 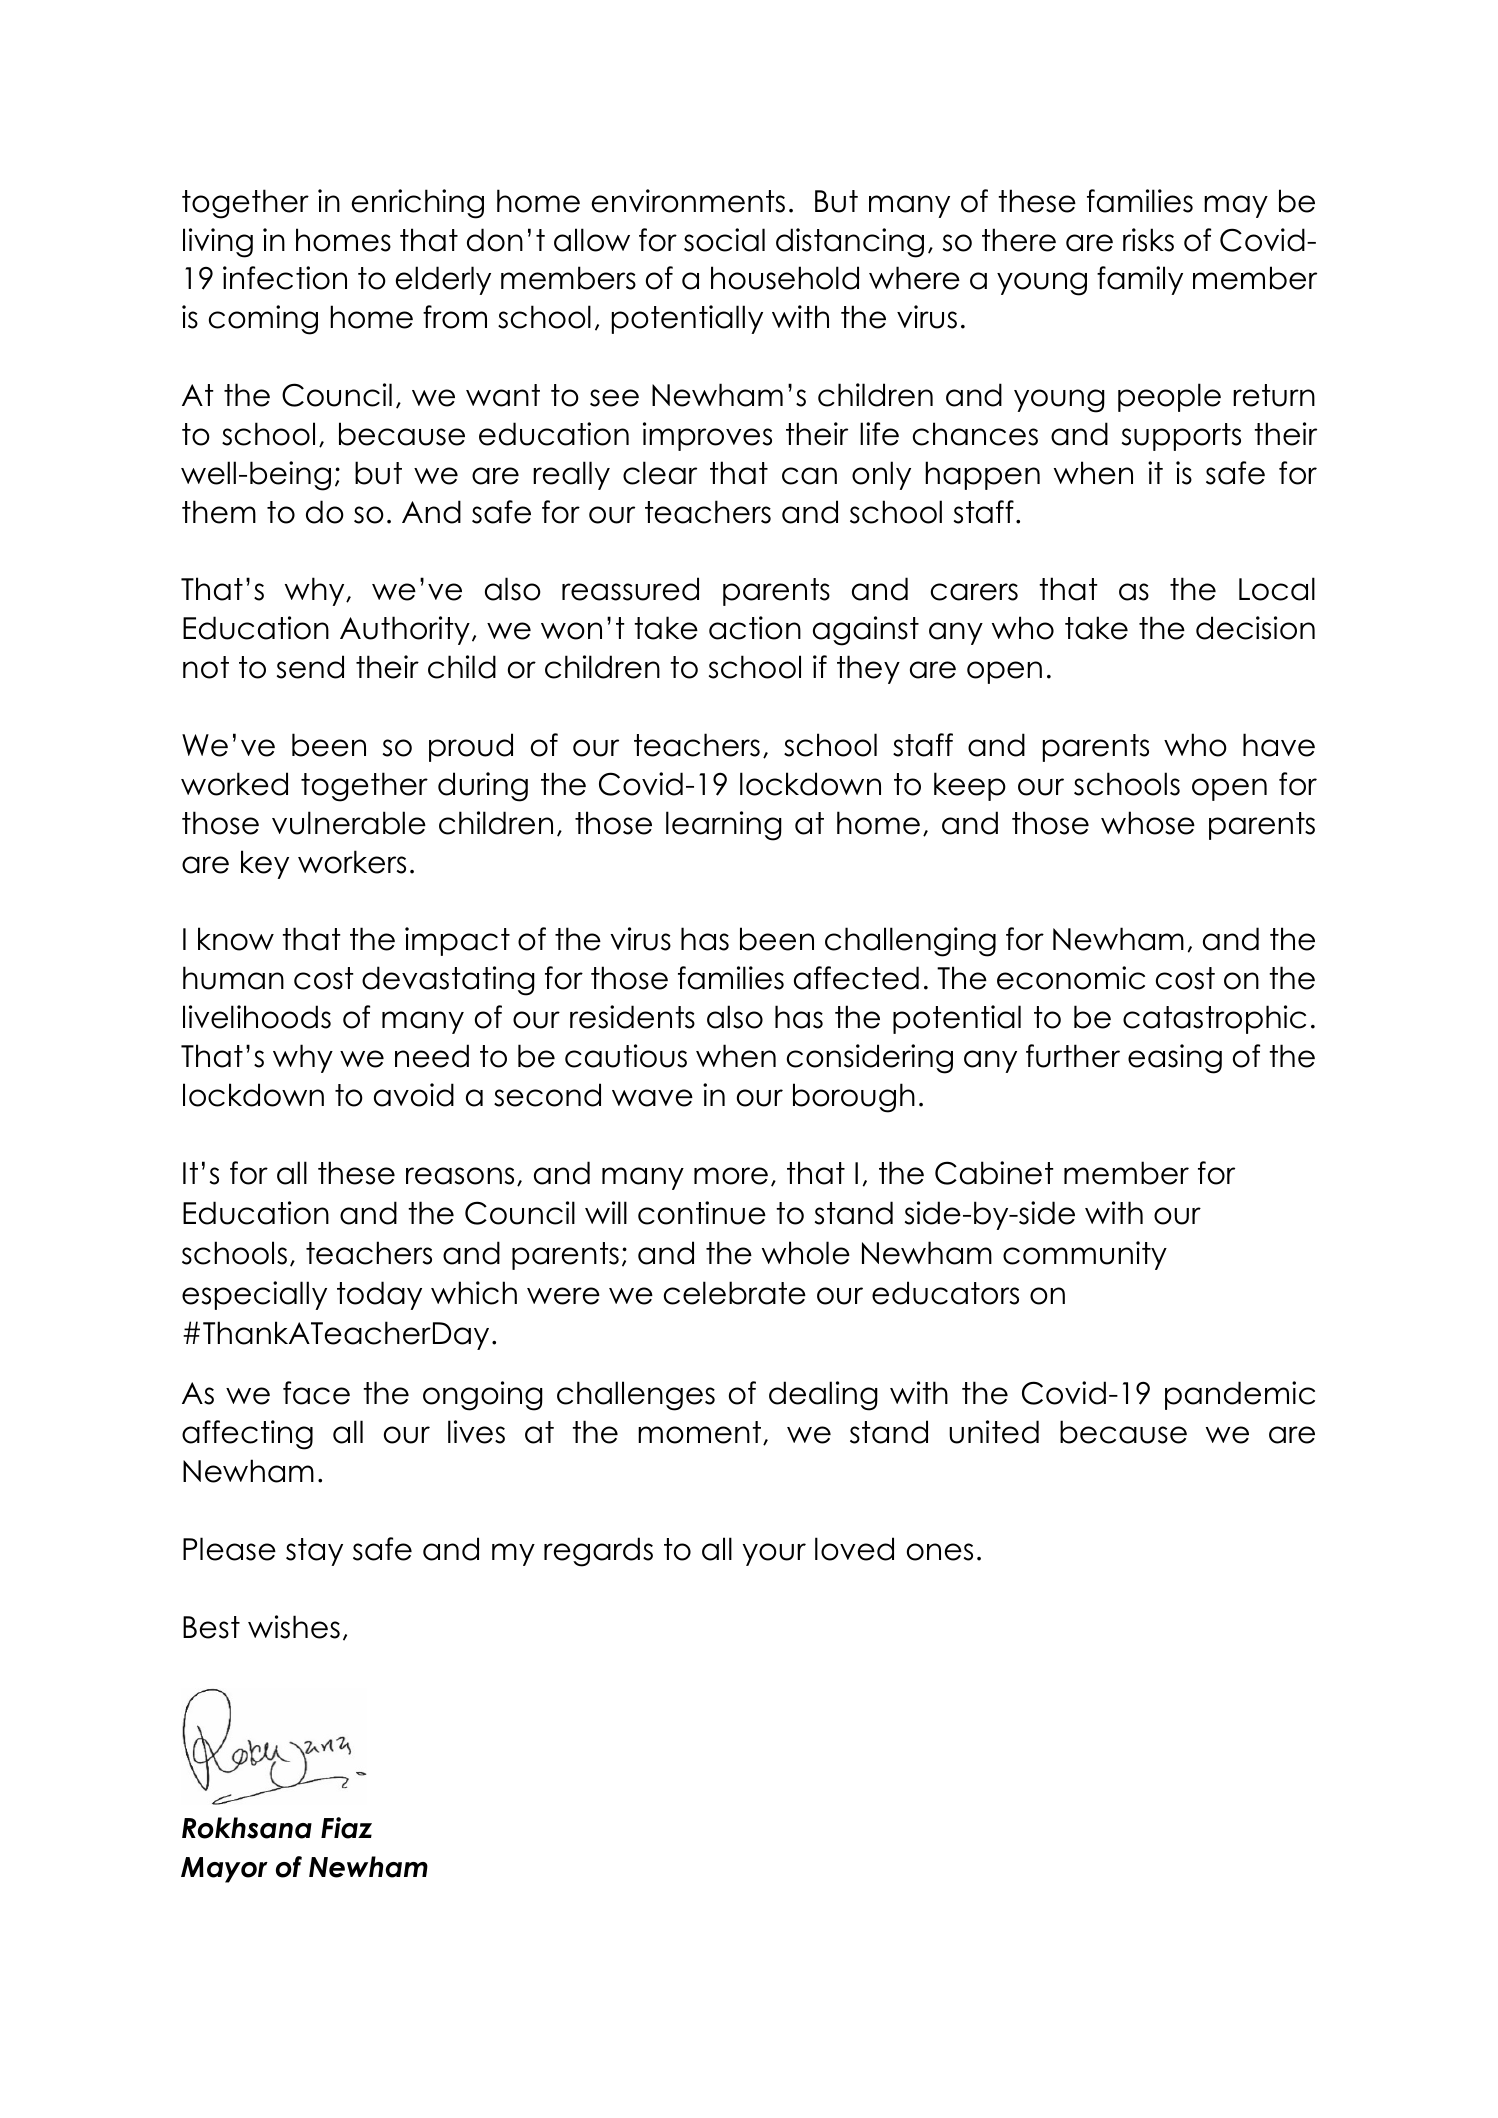 I want to click on learning, so click(x=724, y=826).
